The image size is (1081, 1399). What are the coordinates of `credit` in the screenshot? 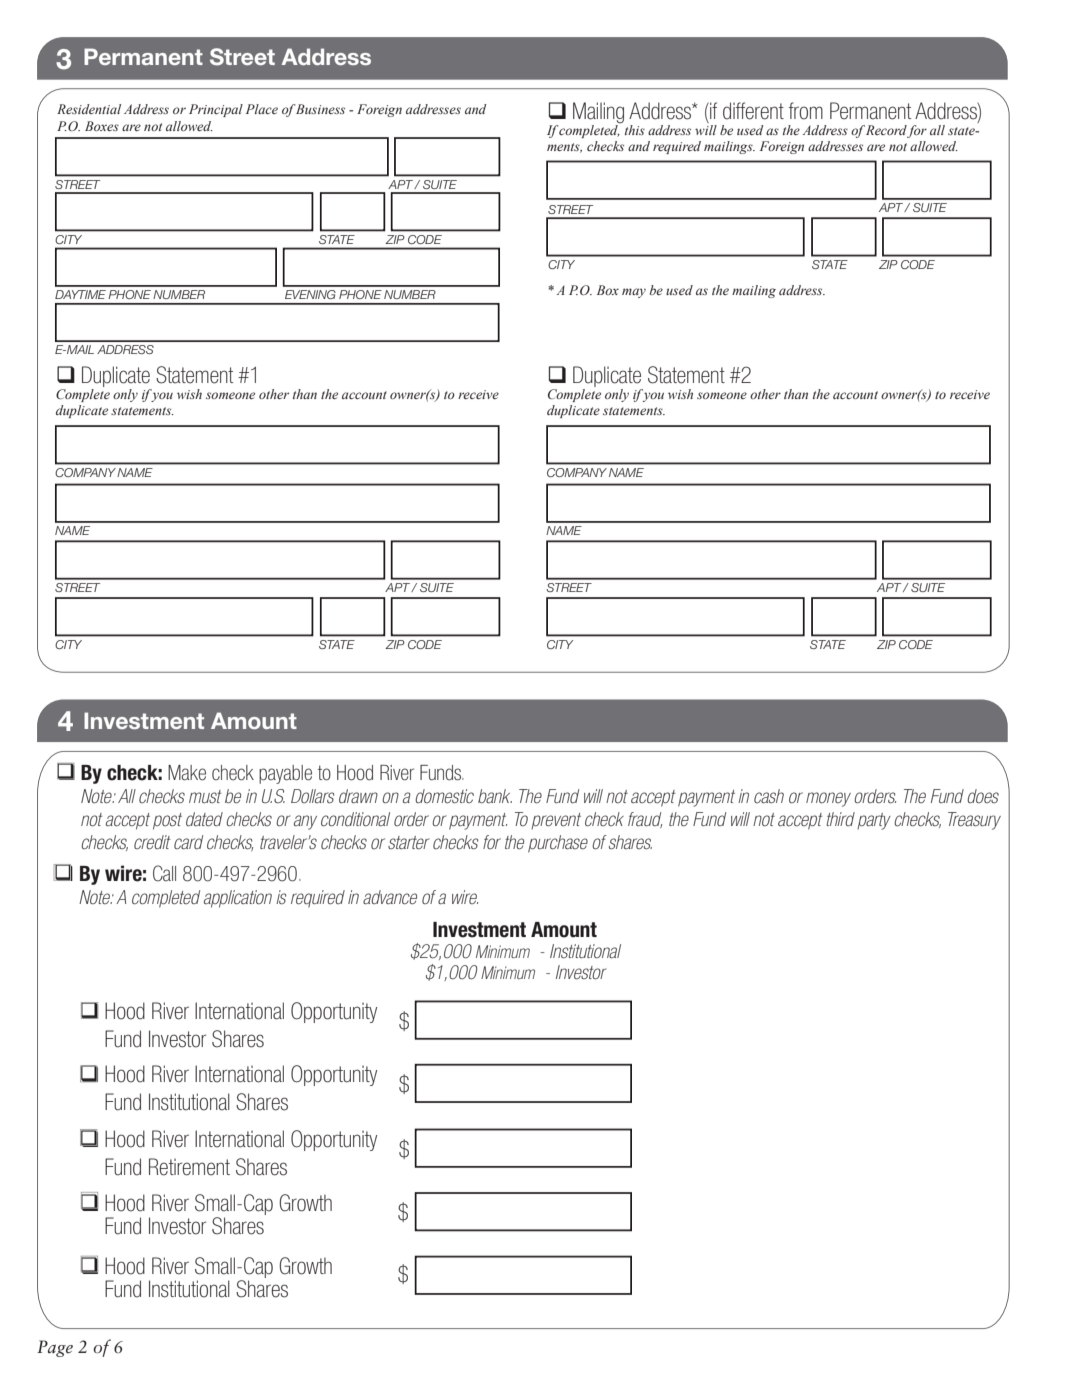 It's located at (152, 842).
